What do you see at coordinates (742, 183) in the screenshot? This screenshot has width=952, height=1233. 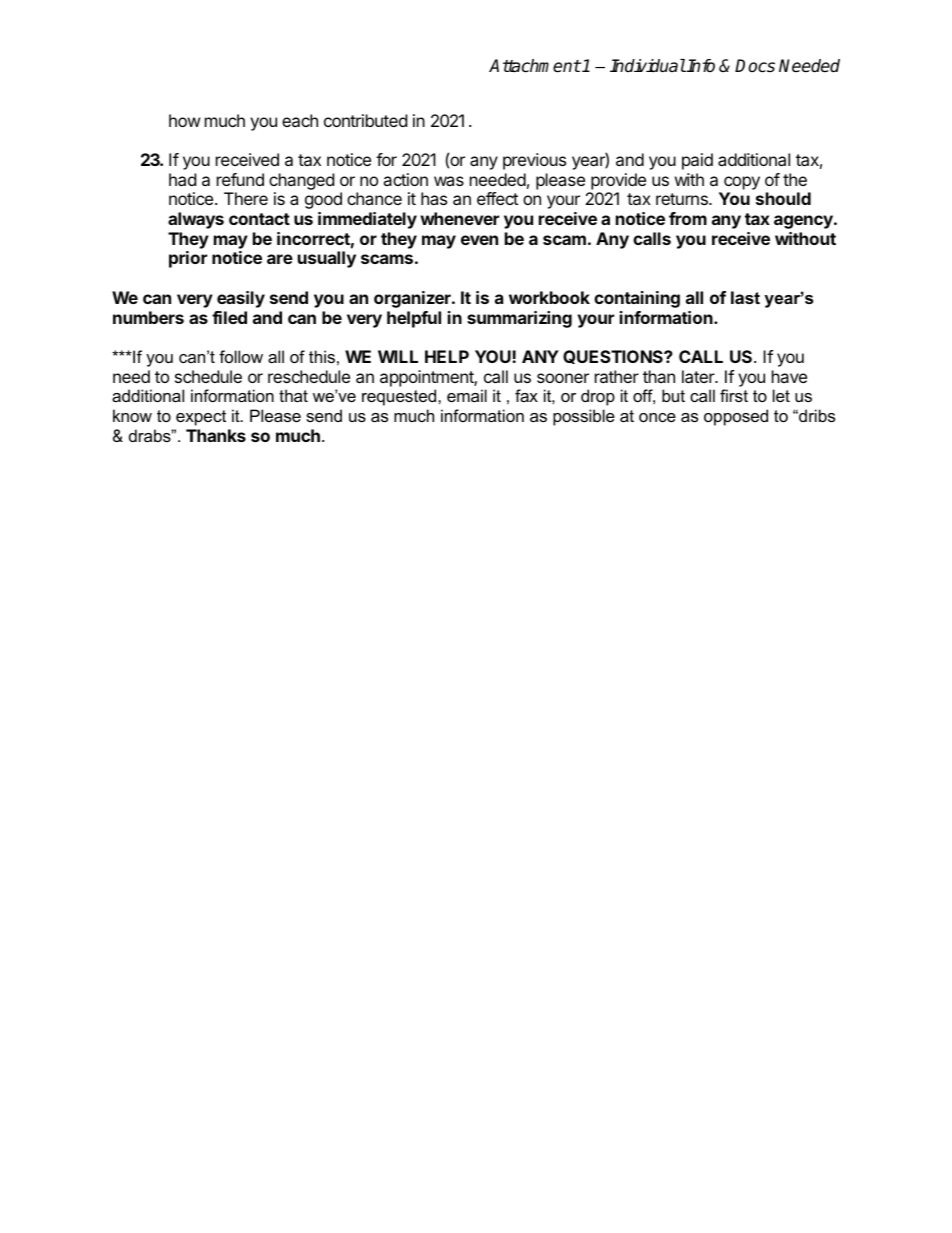 I see `copy` at bounding box center [742, 183].
